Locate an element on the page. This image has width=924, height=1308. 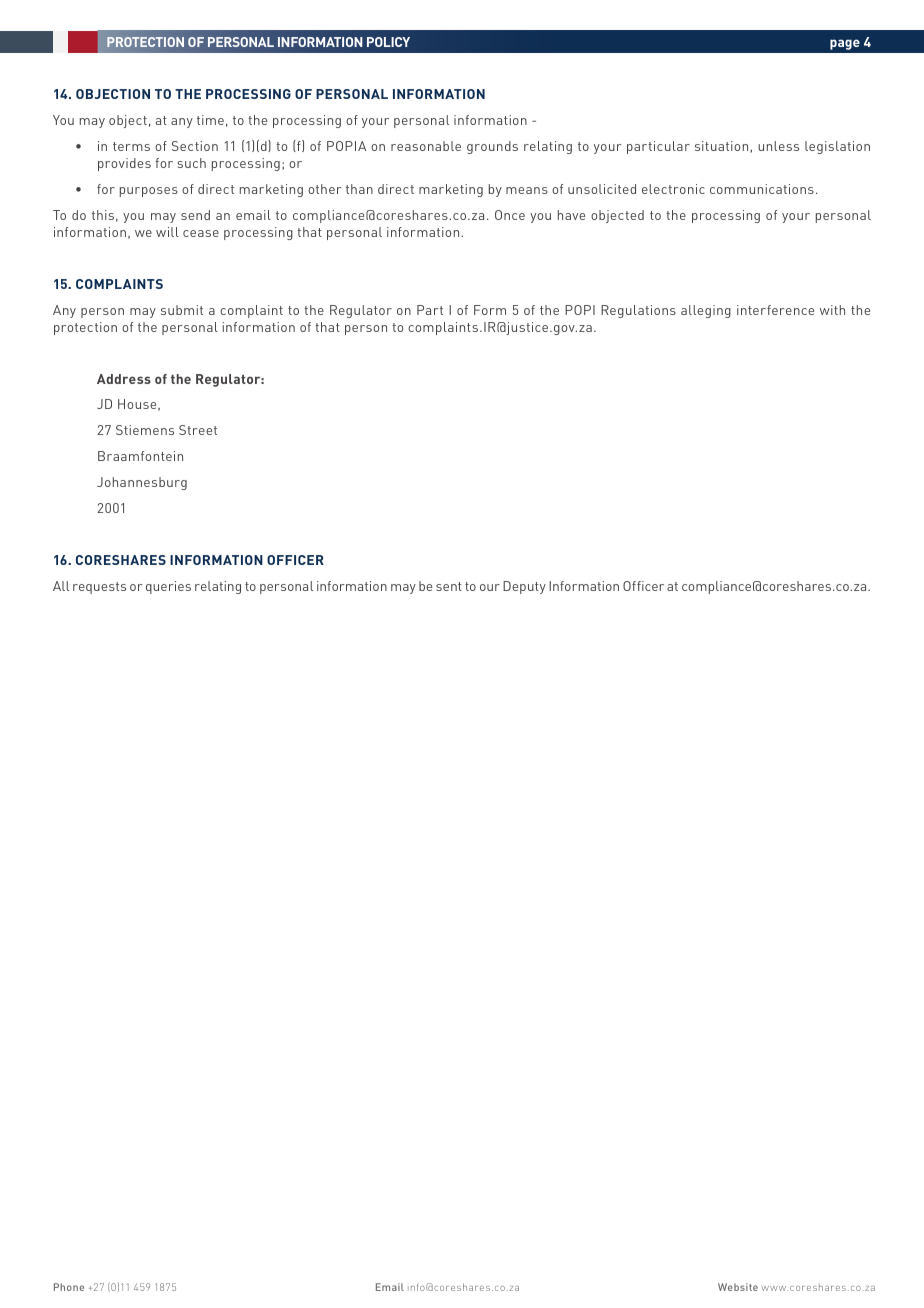
situation is located at coordinates (723, 146).
